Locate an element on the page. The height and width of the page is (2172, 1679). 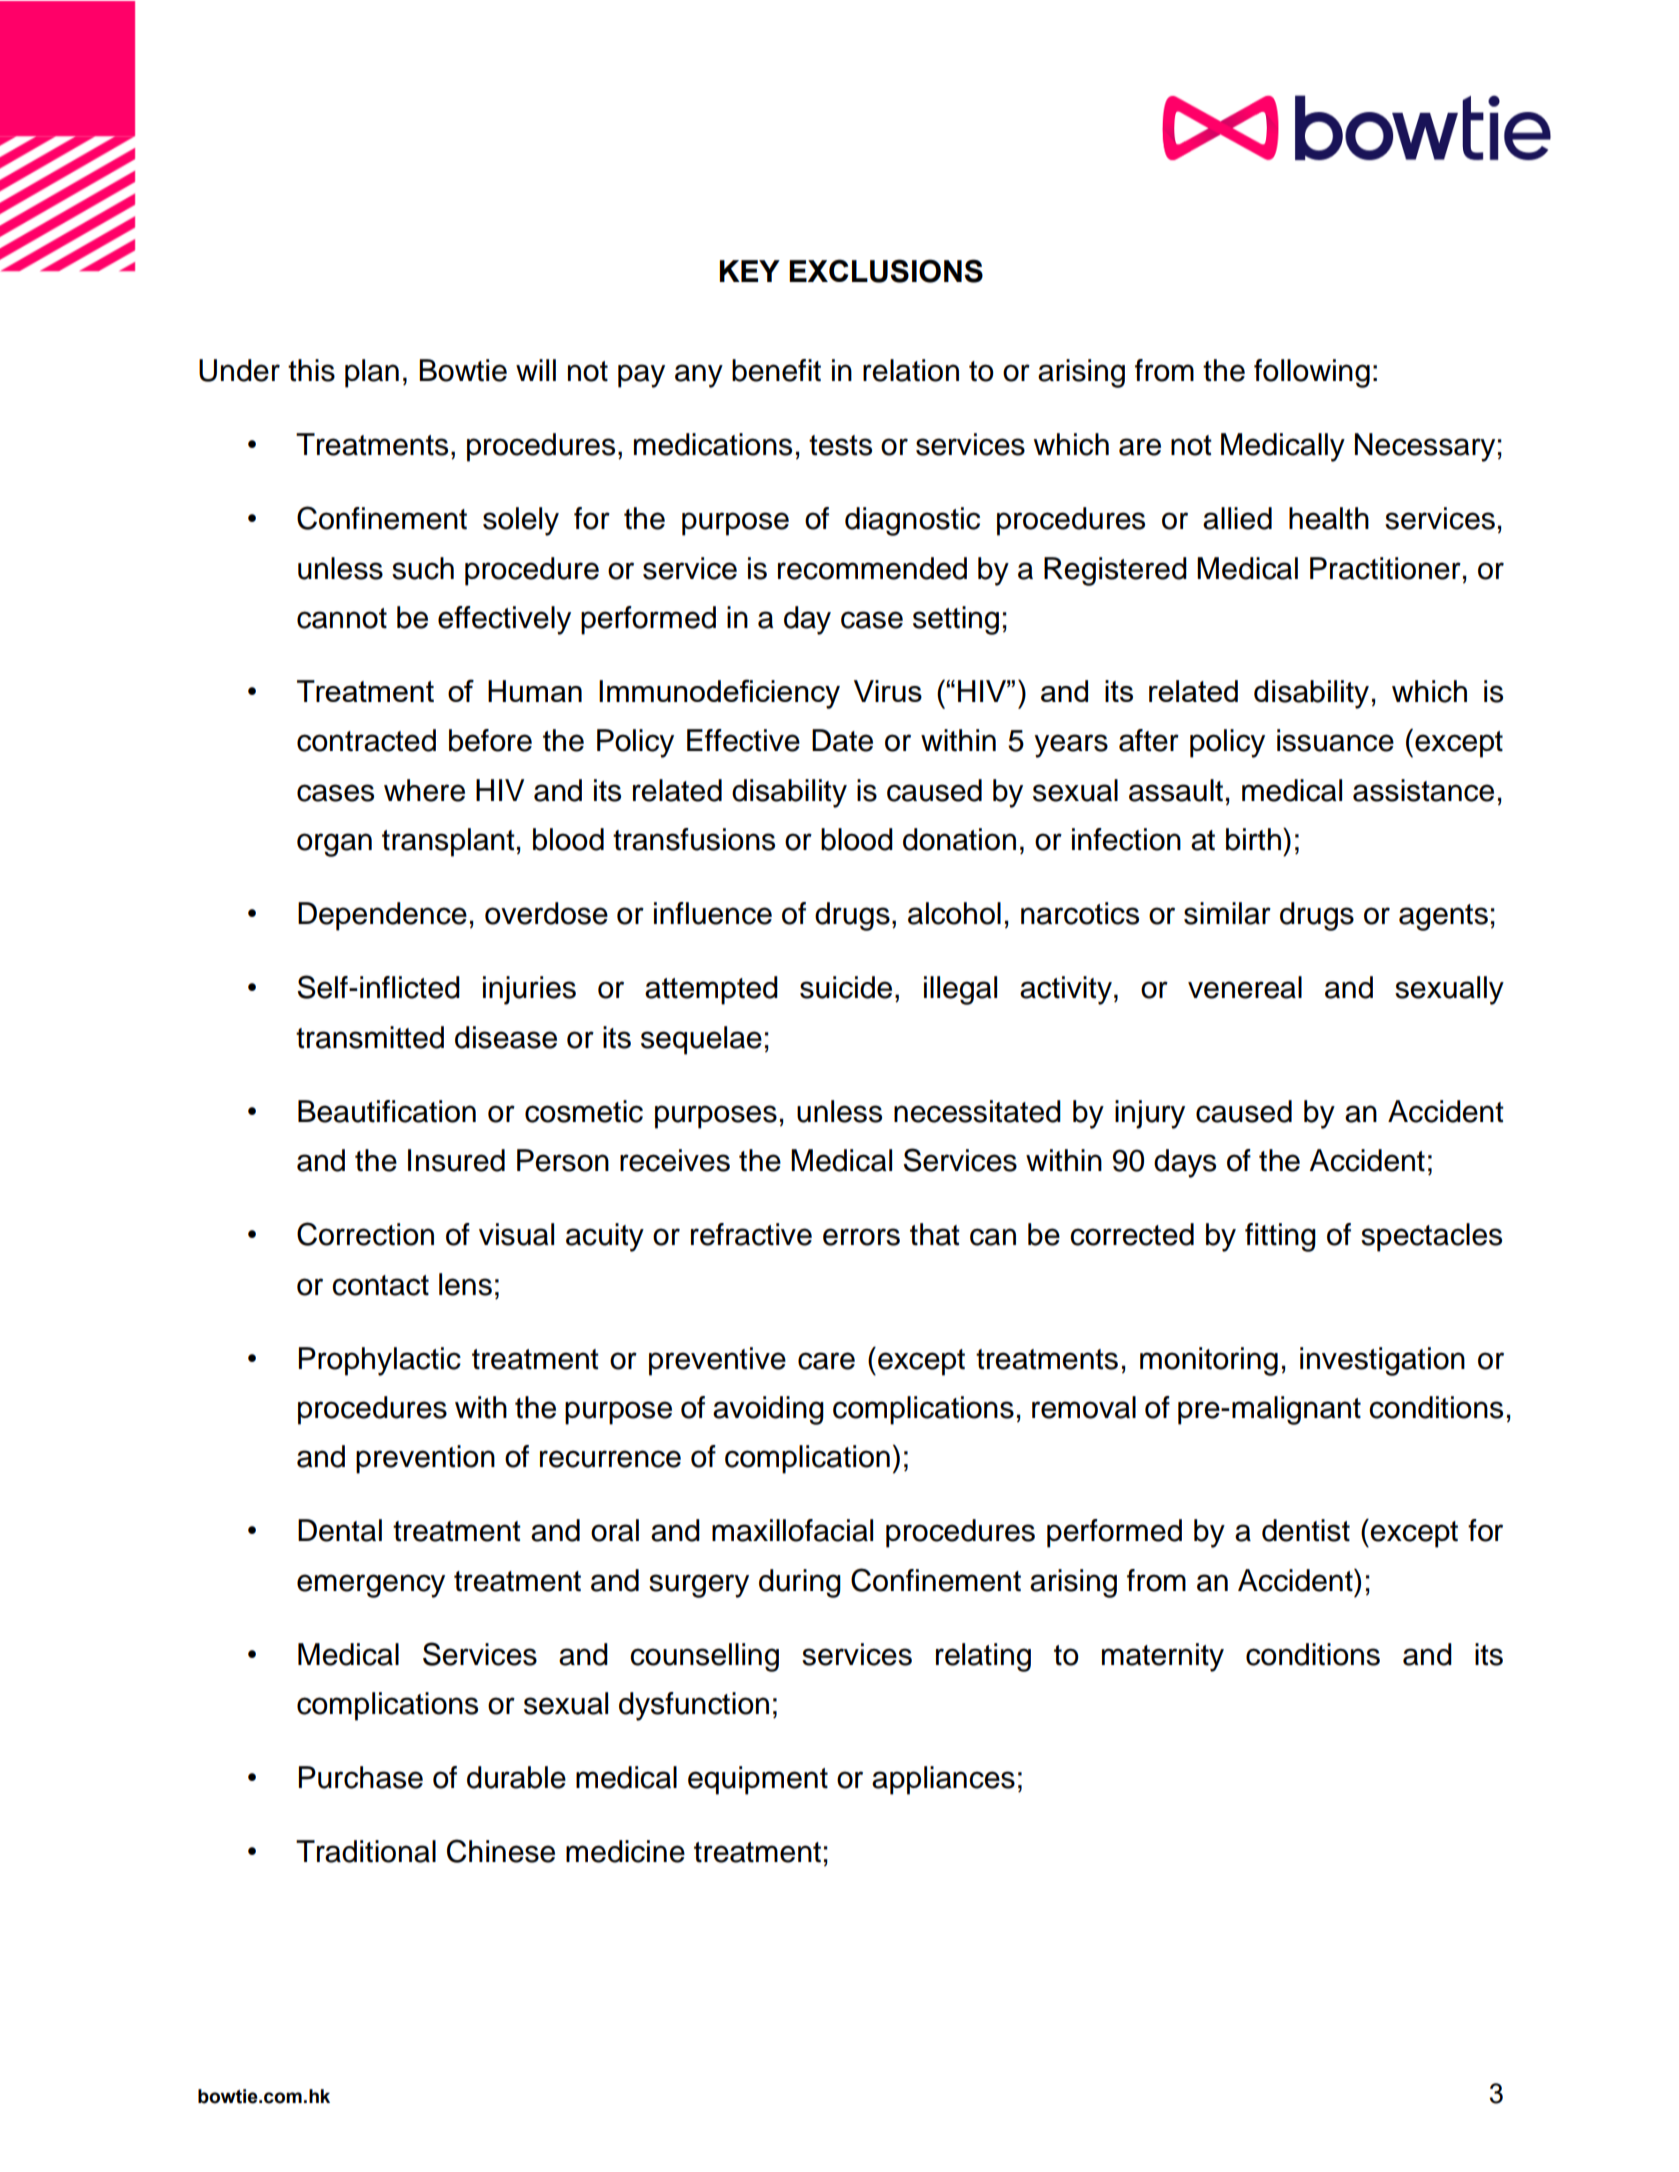
Purchase is located at coordinates (361, 1777).
